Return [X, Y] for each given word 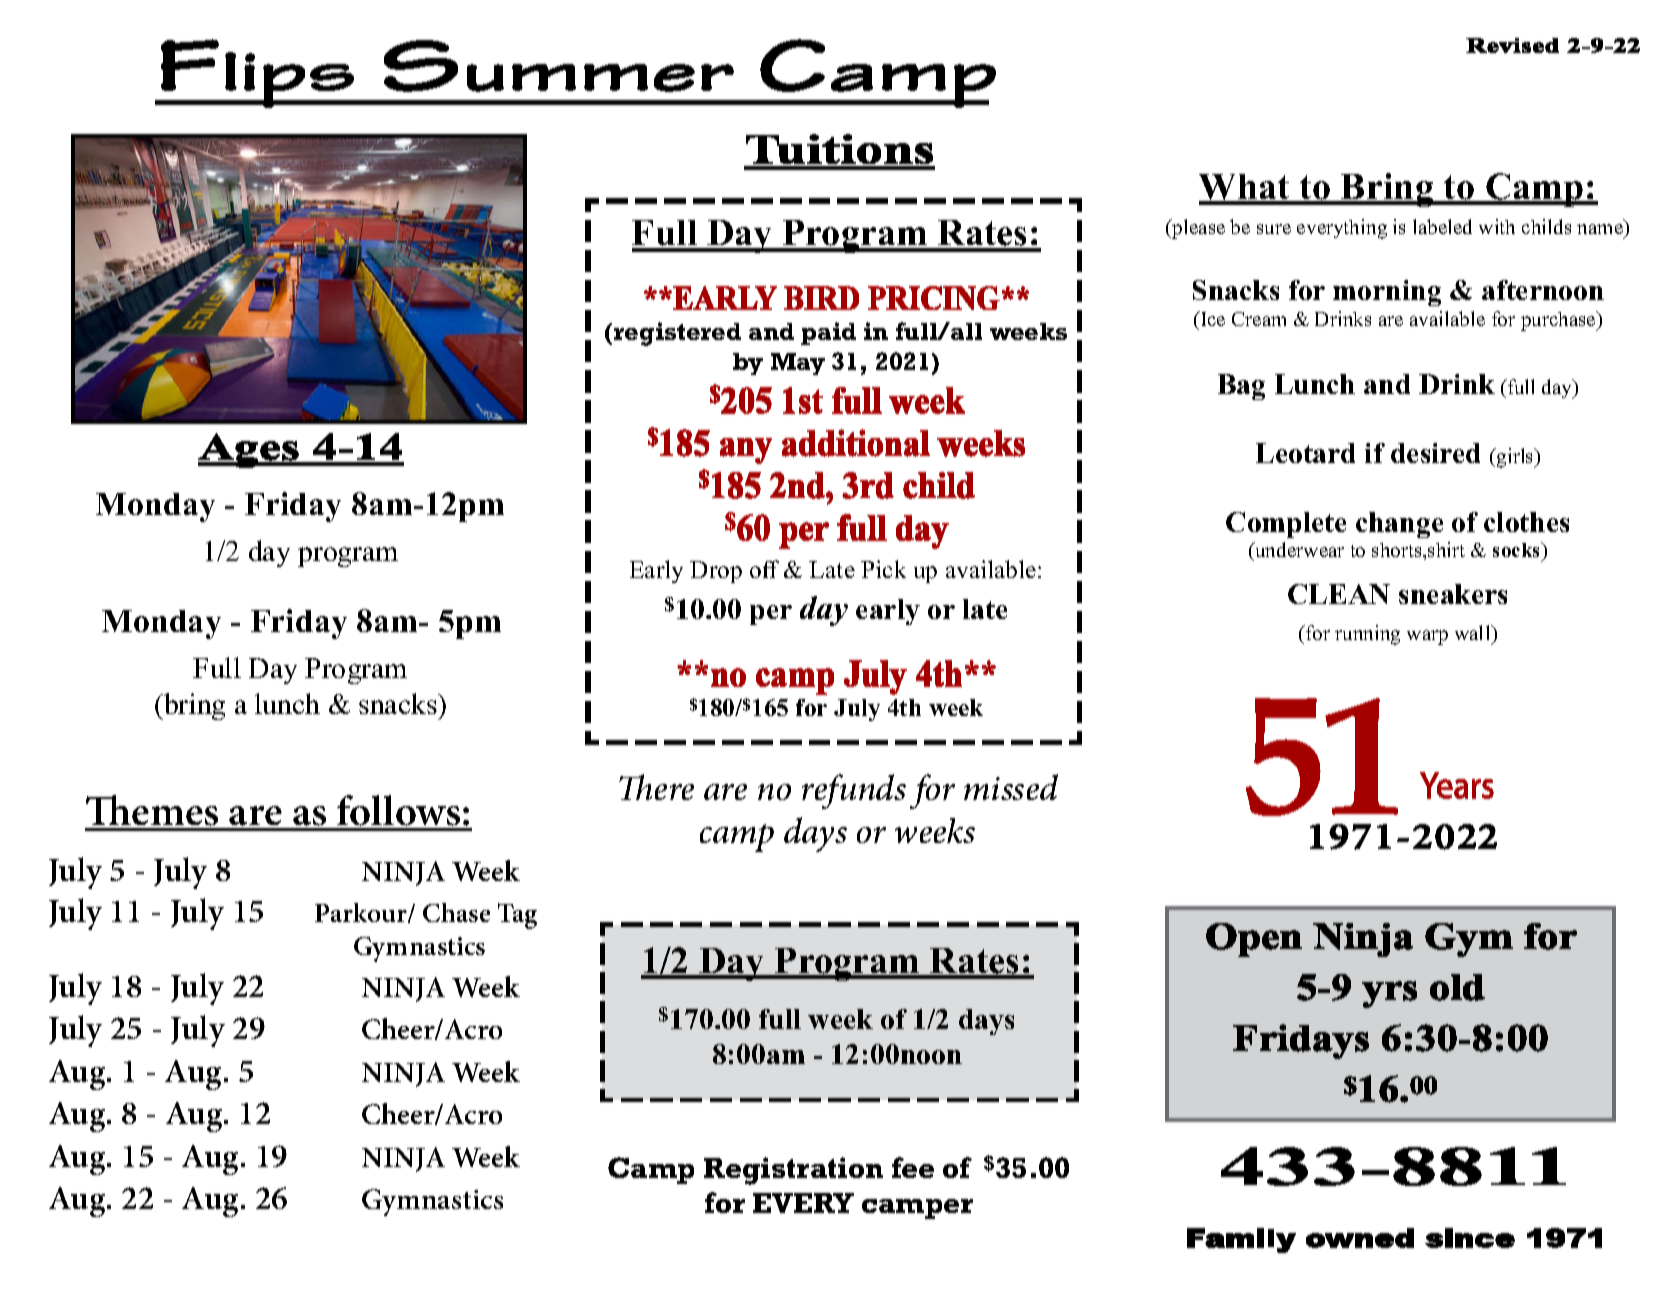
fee [913, 1167]
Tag [517, 916]
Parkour [362, 913]
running [1367, 635]
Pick [883, 569]
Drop [716, 572]
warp [1427, 637]
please [1197, 229]
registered [677, 334]
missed [1011, 787]
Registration [793, 1171]
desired [1435, 453]
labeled [1442, 226]
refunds [854, 791]
